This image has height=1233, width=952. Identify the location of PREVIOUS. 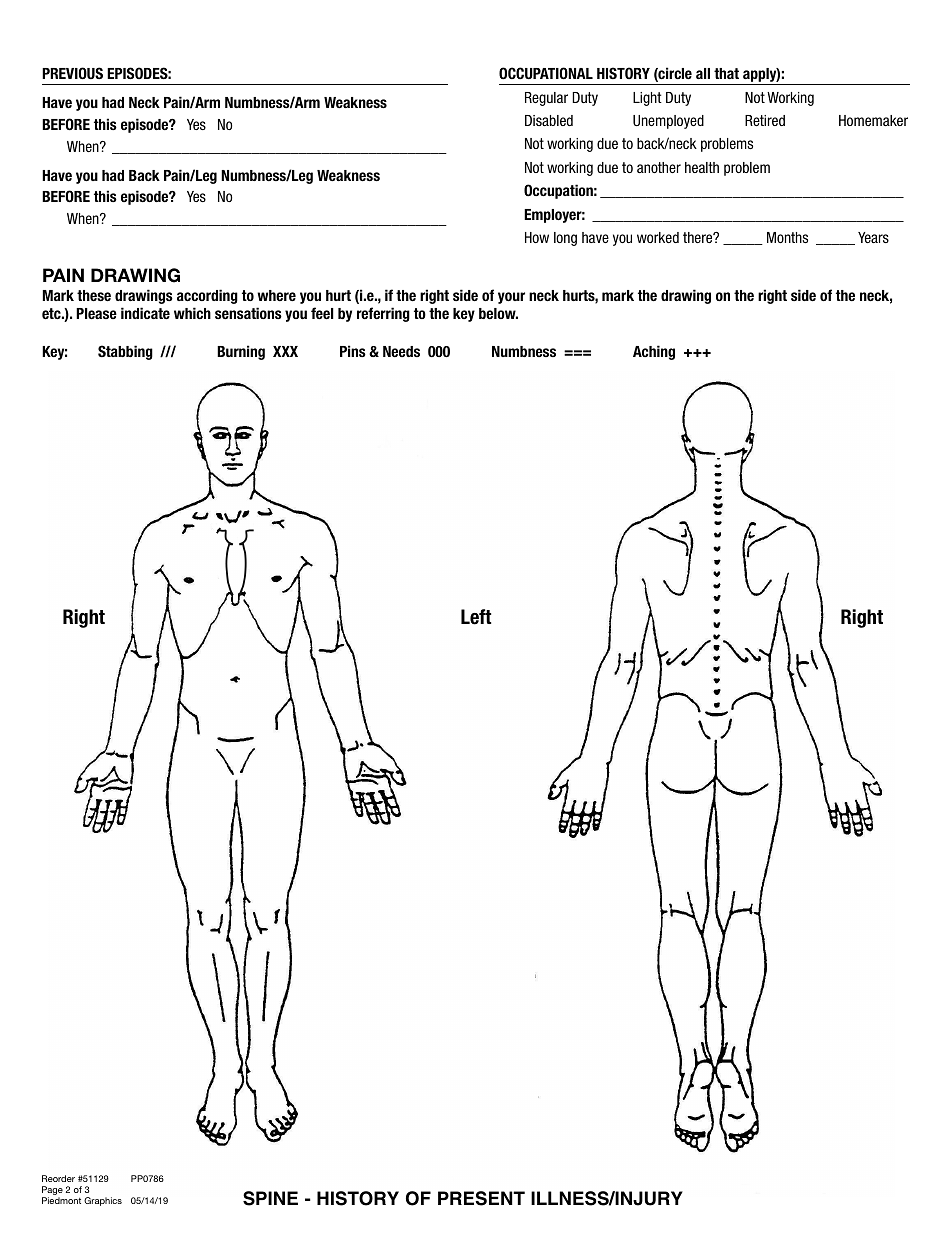
(72, 73).
